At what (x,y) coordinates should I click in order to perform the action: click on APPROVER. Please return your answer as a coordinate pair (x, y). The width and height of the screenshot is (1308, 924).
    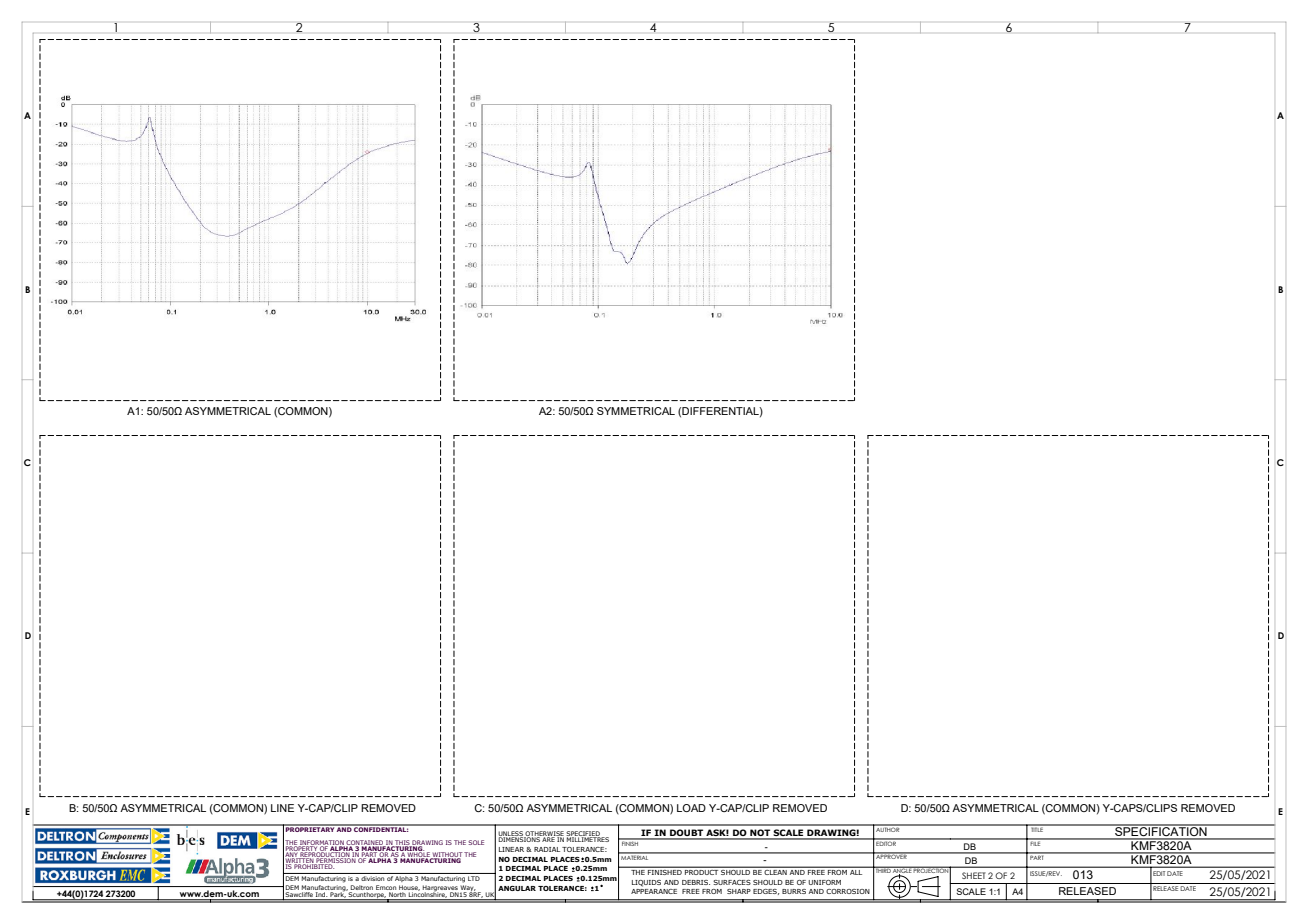
    Looking at the image, I should click on (891, 856).
